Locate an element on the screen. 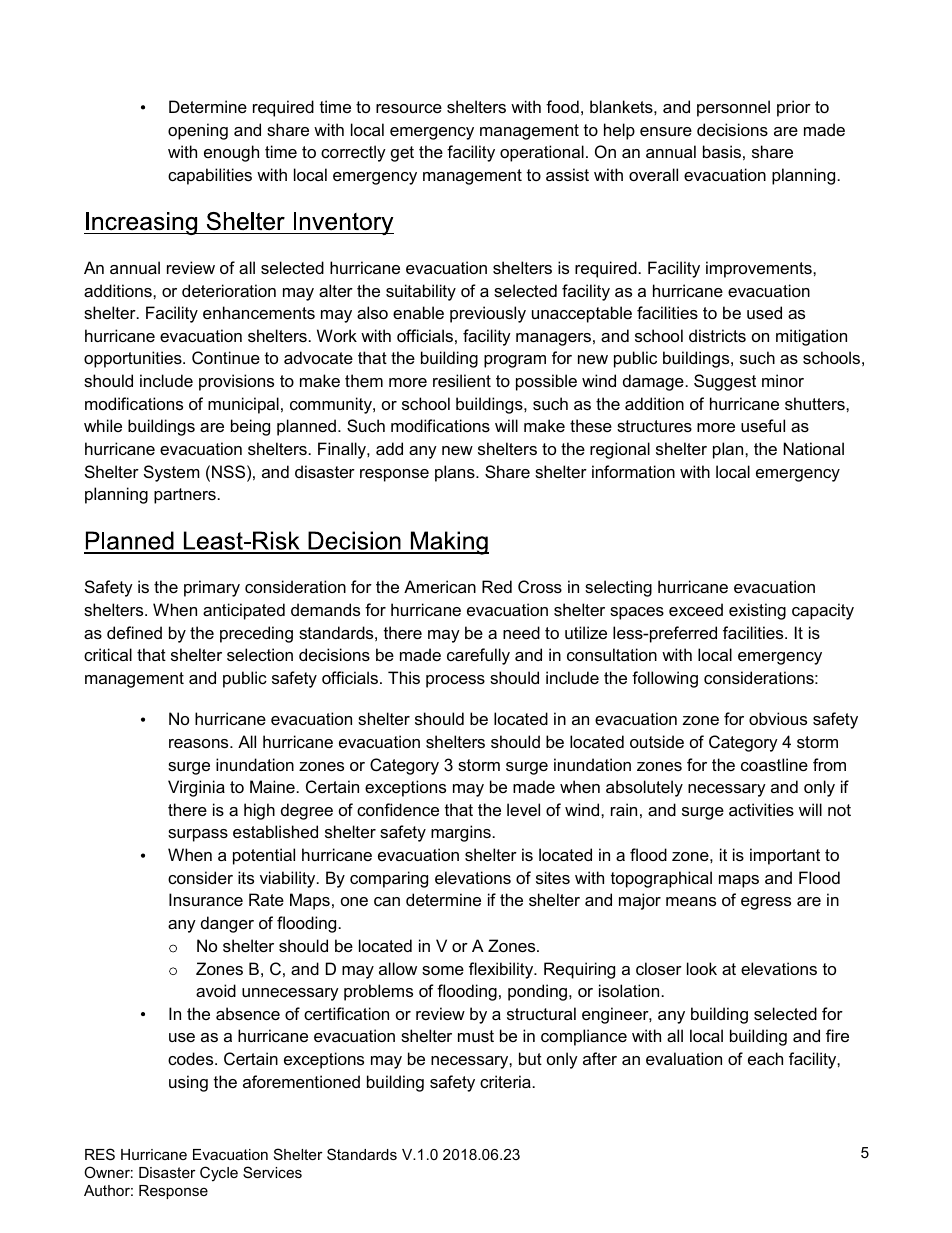 This screenshot has height=1233, width=952. provisions is located at coordinates (236, 382).
